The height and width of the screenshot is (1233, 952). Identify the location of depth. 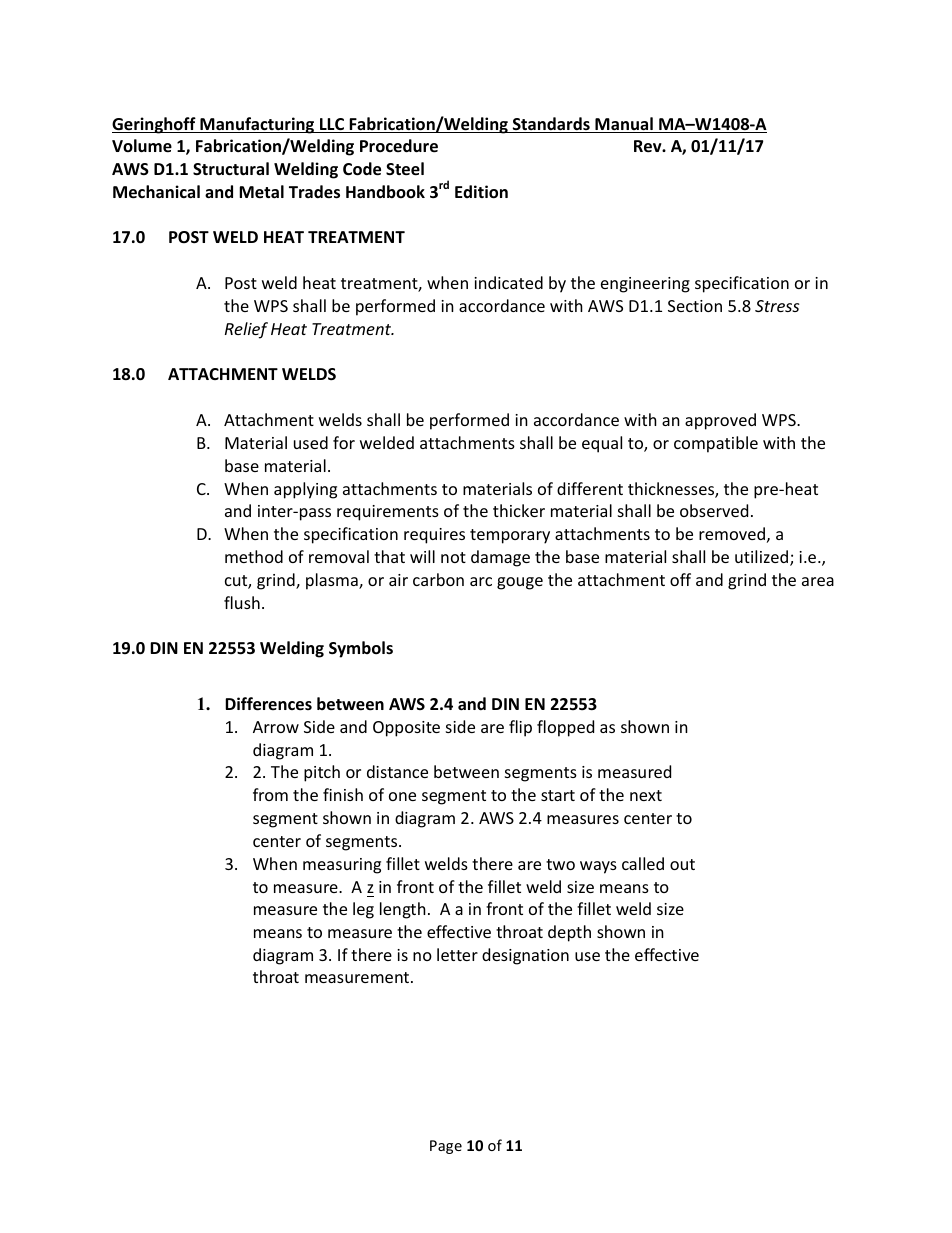
(569, 933).
